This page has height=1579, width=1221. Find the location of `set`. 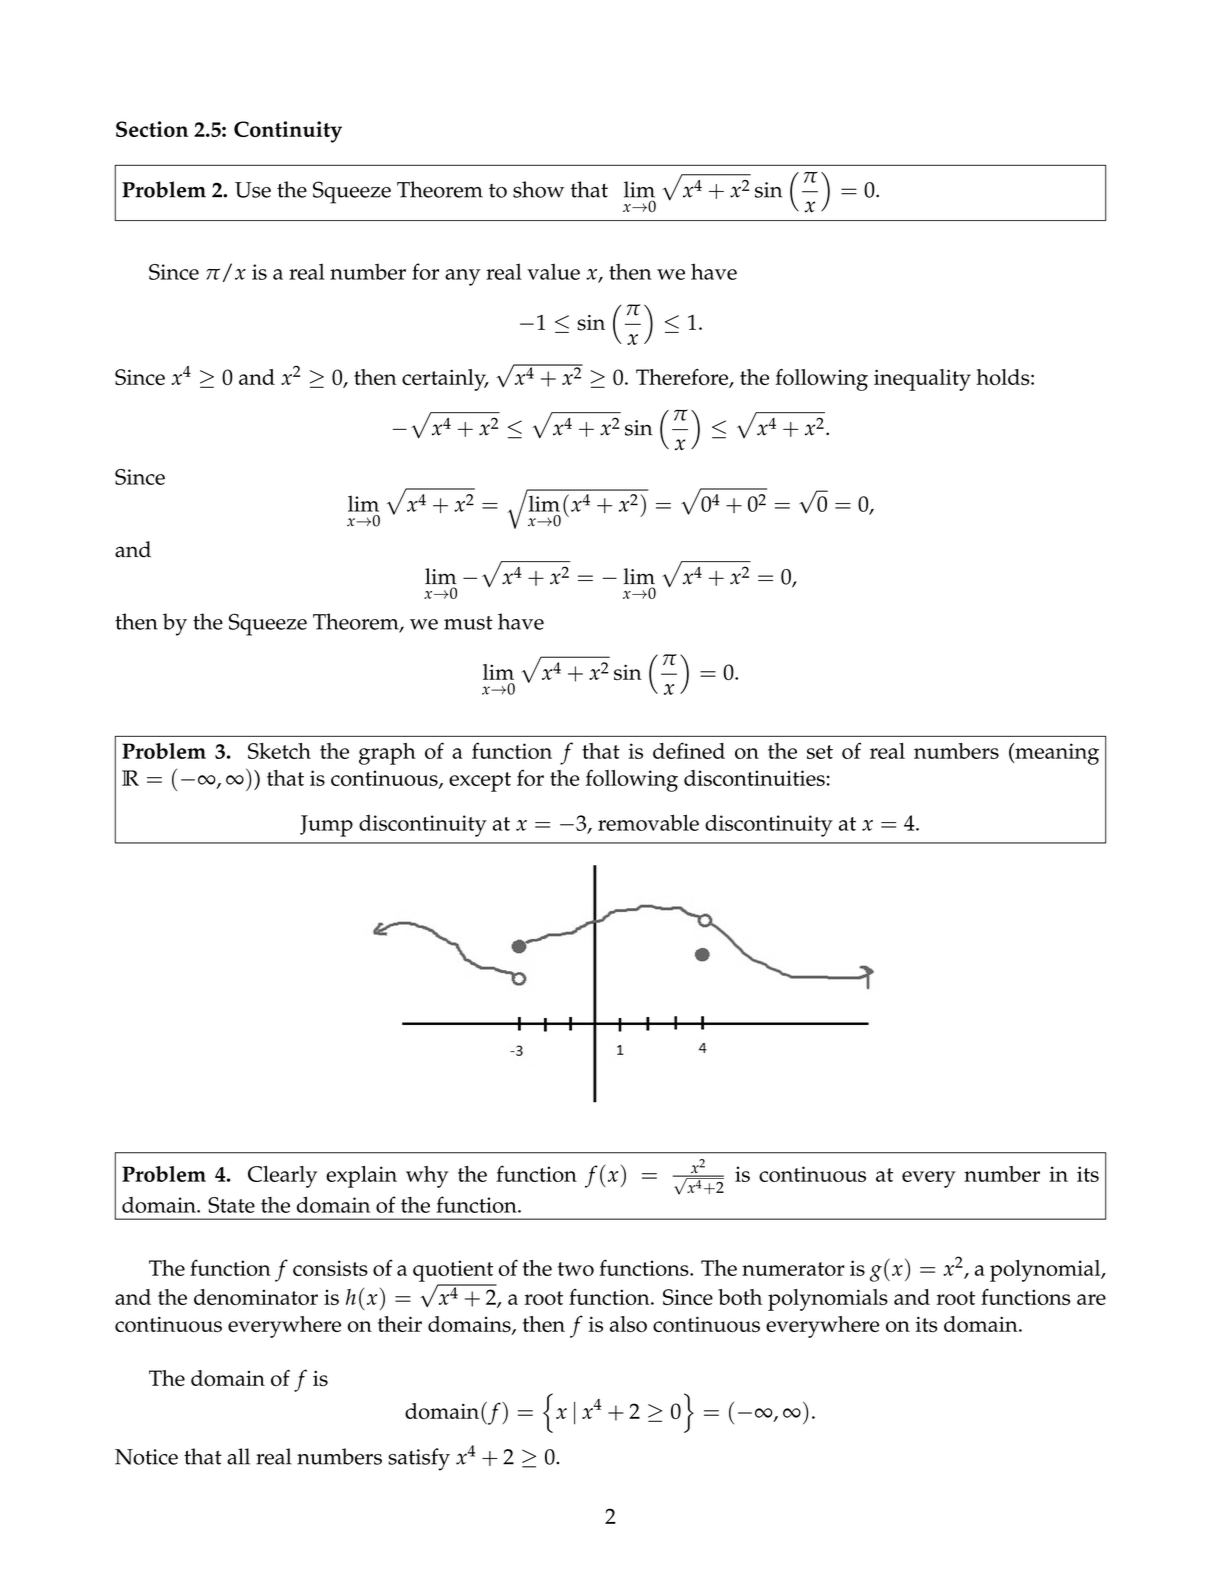

set is located at coordinates (820, 752).
